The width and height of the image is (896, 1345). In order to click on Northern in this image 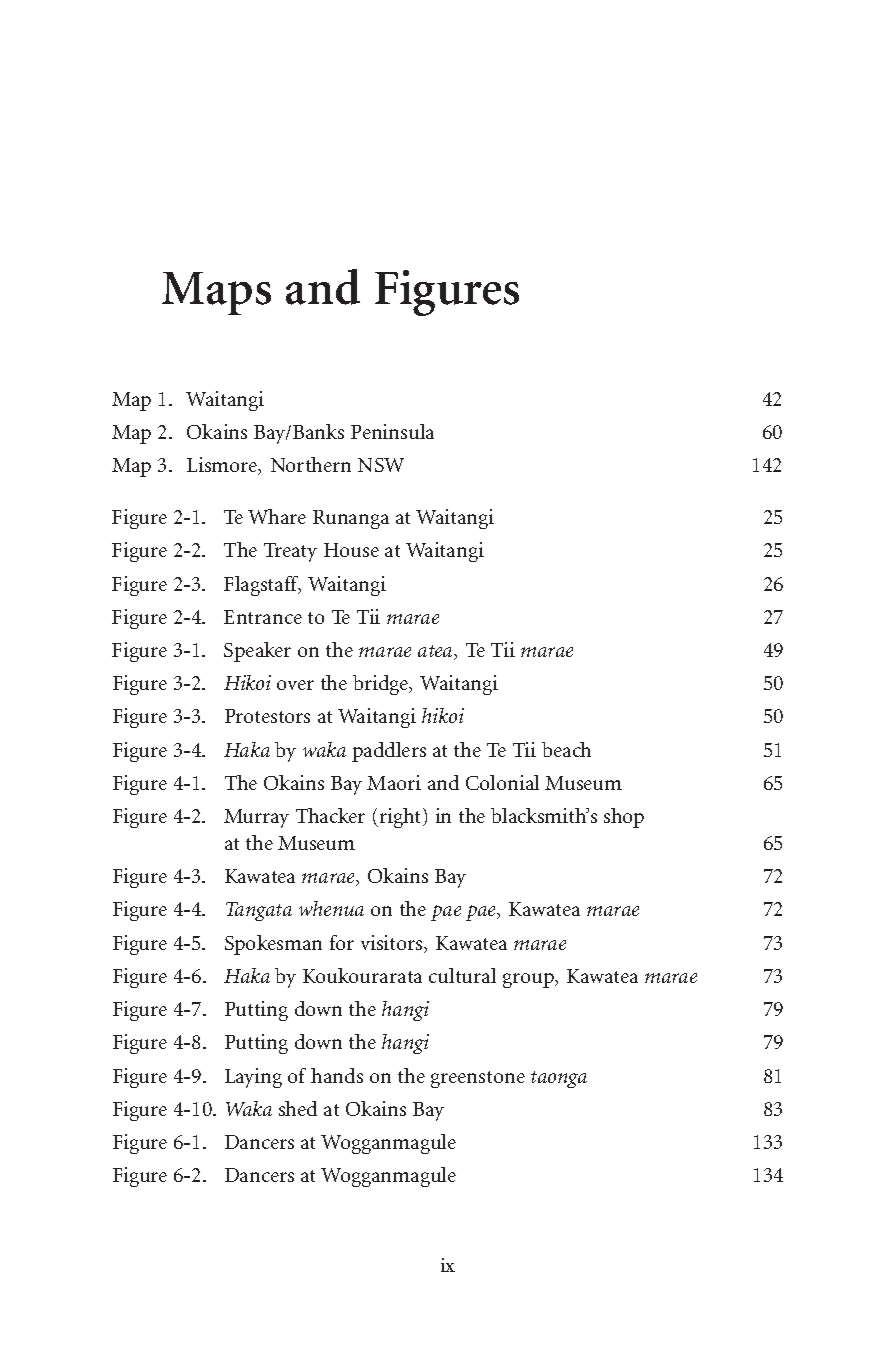, I will do `click(311, 464)`.
